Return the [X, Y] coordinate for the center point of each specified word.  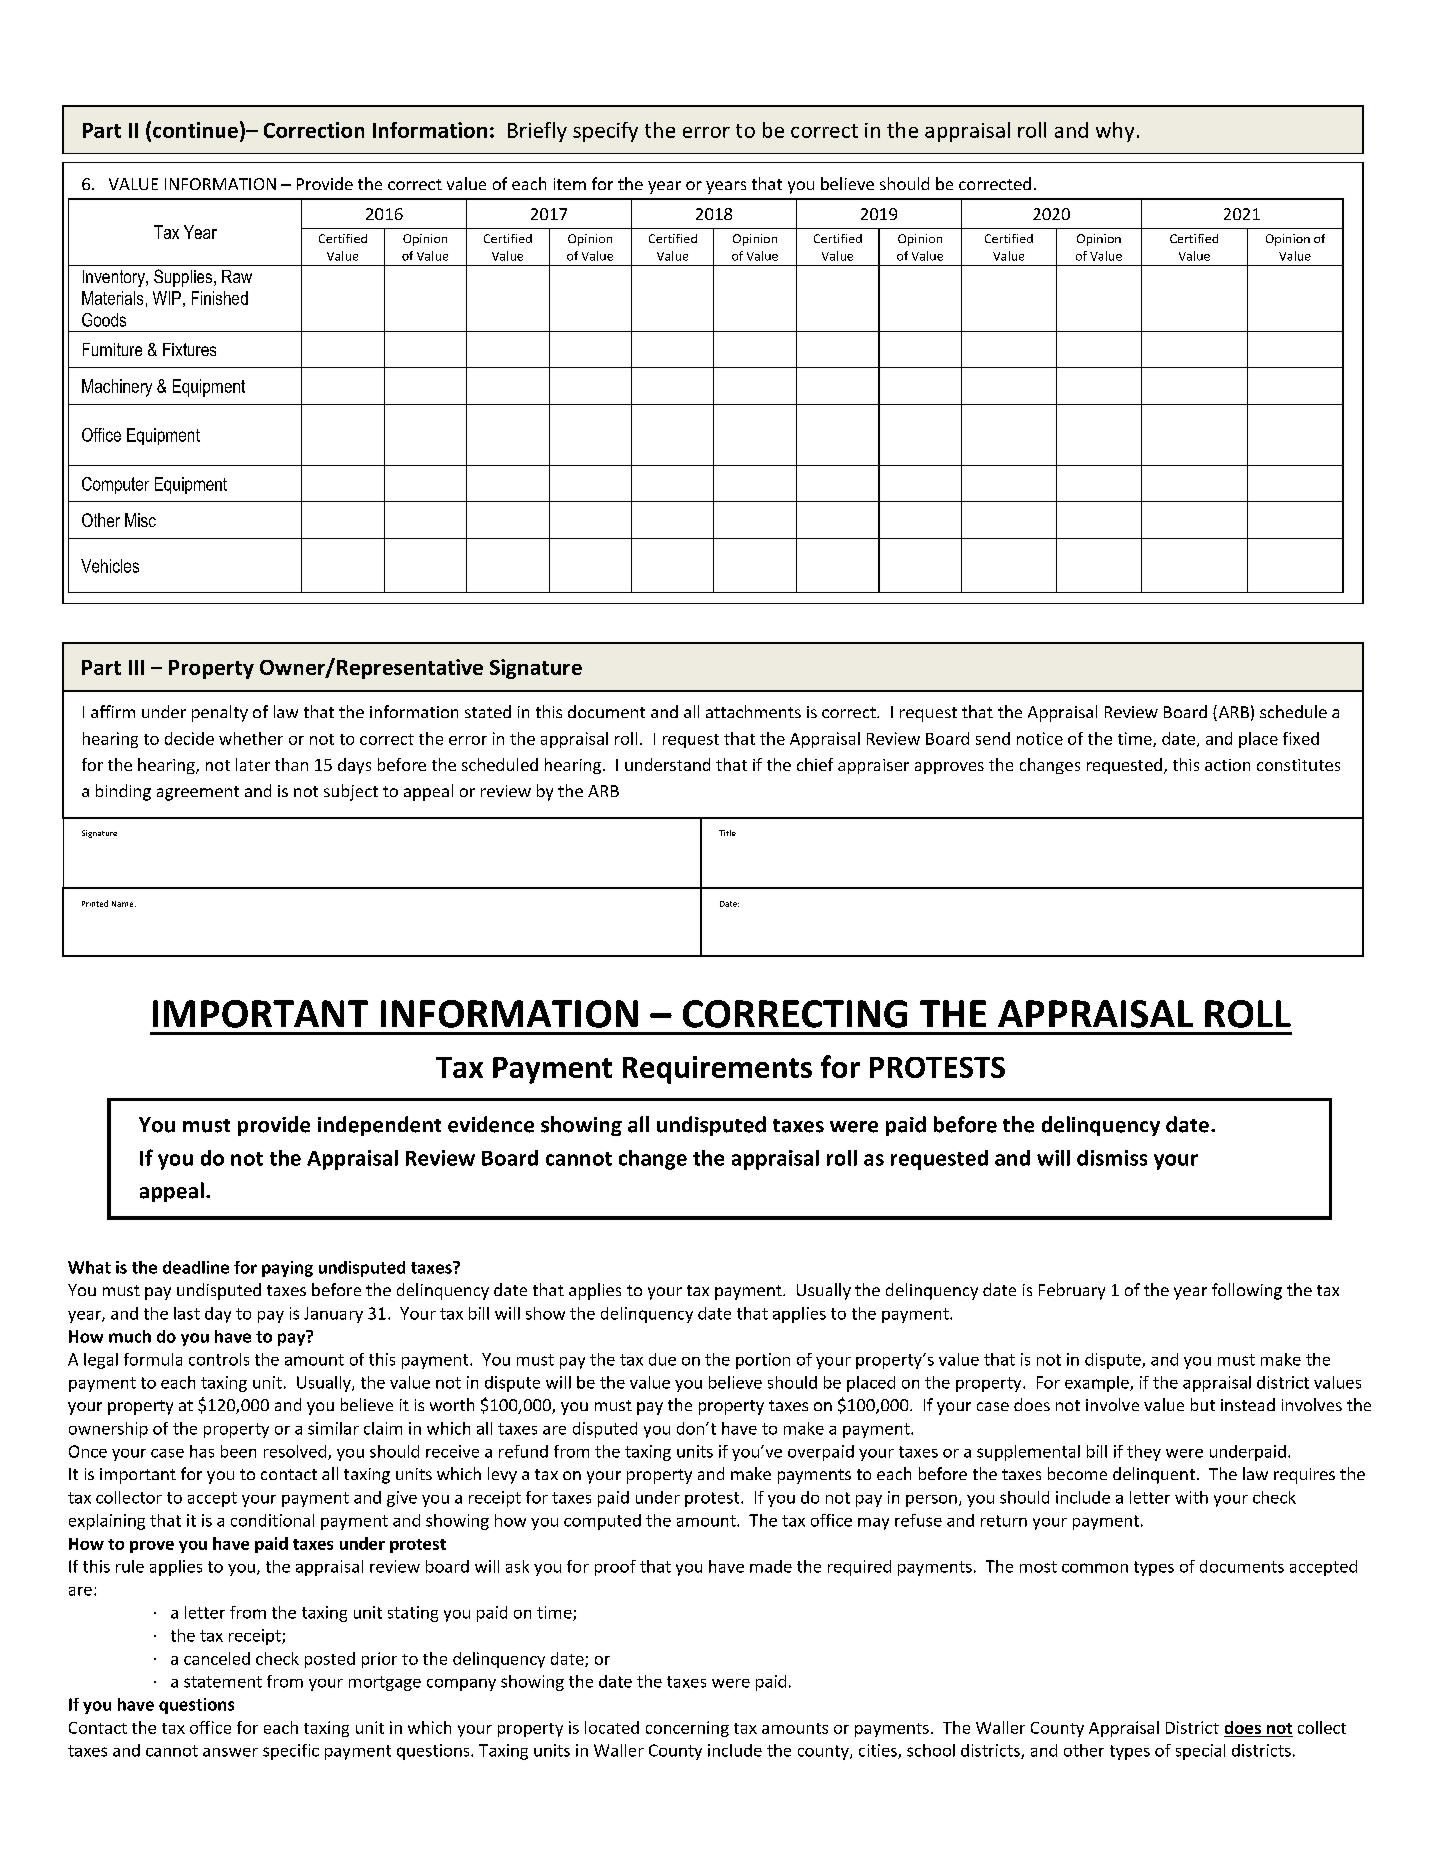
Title [727, 833]
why [1115, 132]
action [1227, 765]
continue [195, 130]
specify [605, 132]
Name [124, 904]
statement [223, 1682]
